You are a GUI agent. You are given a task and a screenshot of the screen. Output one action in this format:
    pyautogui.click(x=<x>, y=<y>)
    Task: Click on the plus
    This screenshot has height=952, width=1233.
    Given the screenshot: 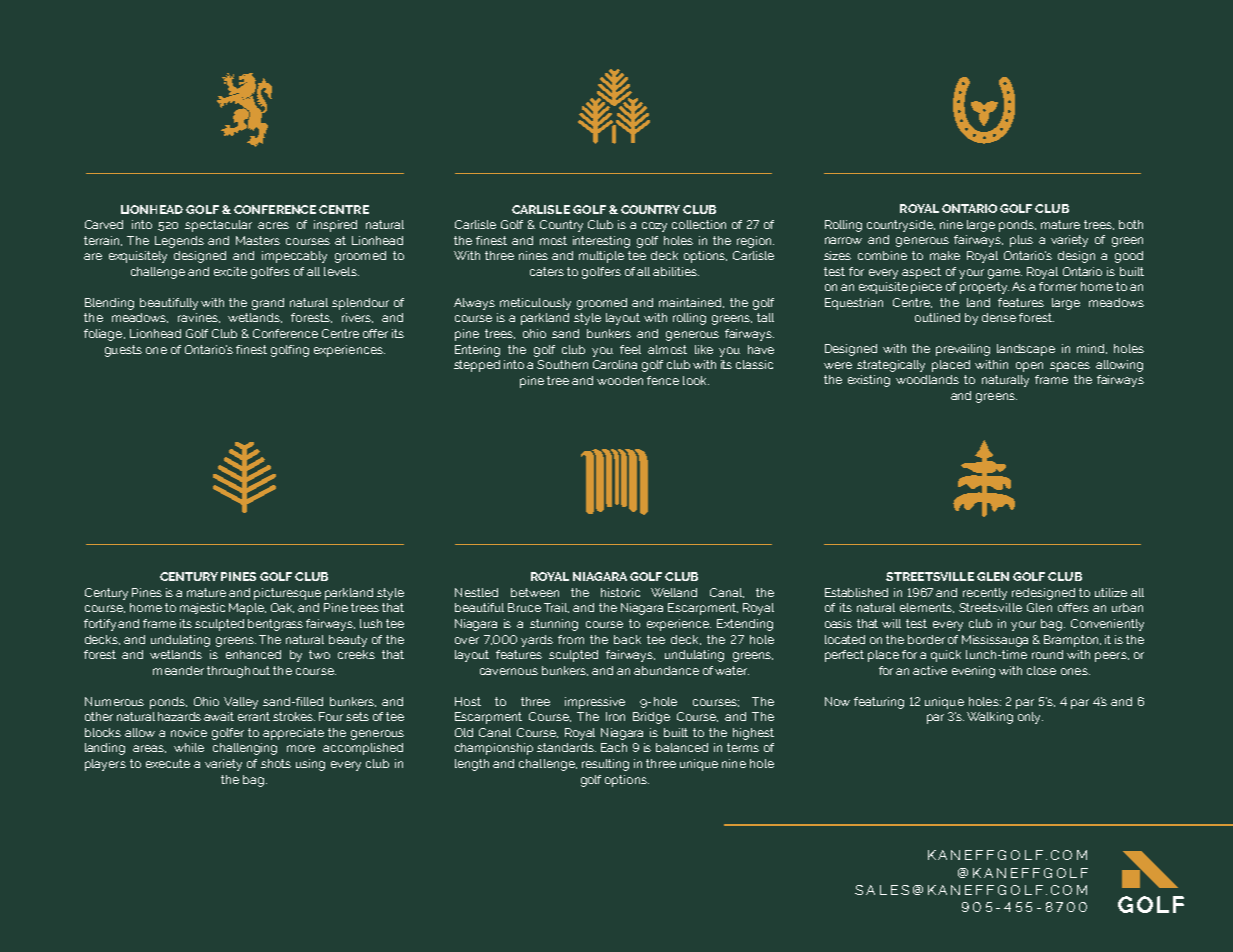 What is the action you would take?
    pyautogui.click(x=1021, y=241)
